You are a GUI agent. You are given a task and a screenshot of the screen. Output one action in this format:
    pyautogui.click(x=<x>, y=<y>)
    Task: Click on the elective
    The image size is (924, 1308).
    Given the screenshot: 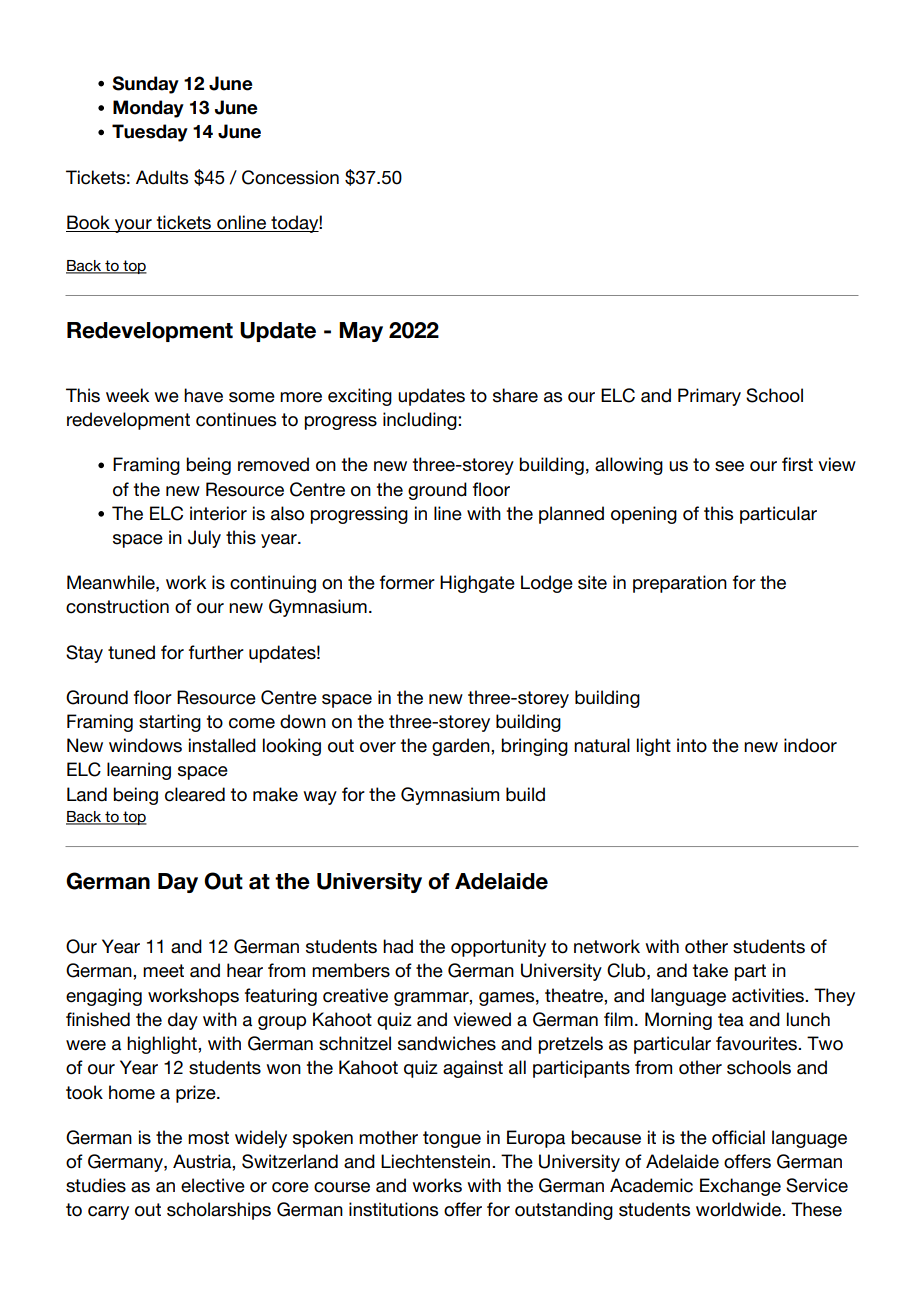 What is the action you would take?
    pyautogui.click(x=213, y=1185)
